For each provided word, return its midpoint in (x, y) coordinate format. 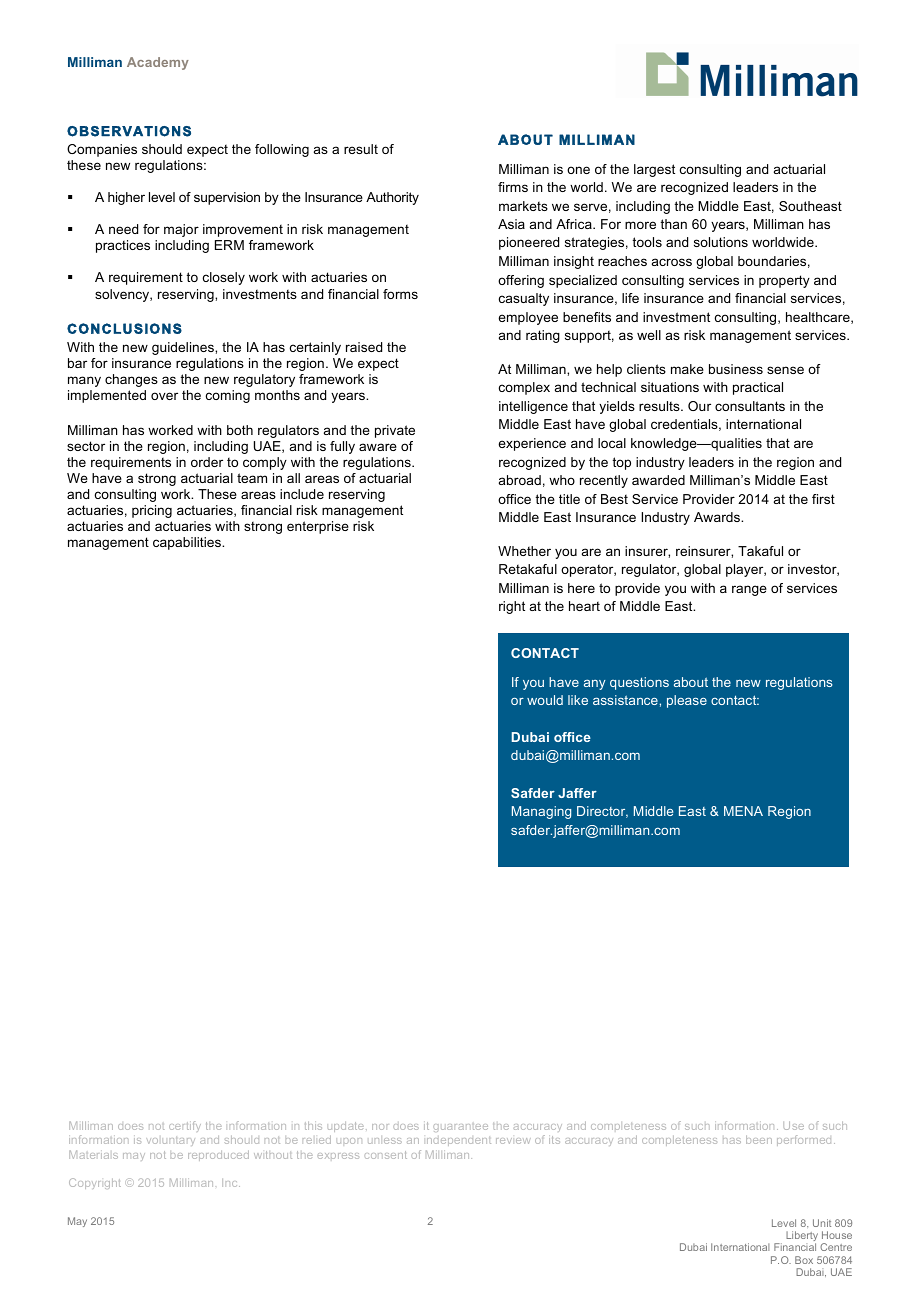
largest (654, 170)
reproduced (218, 1155)
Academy (158, 63)
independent (459, 1141)
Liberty (802, 1237)
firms (513, 187)
